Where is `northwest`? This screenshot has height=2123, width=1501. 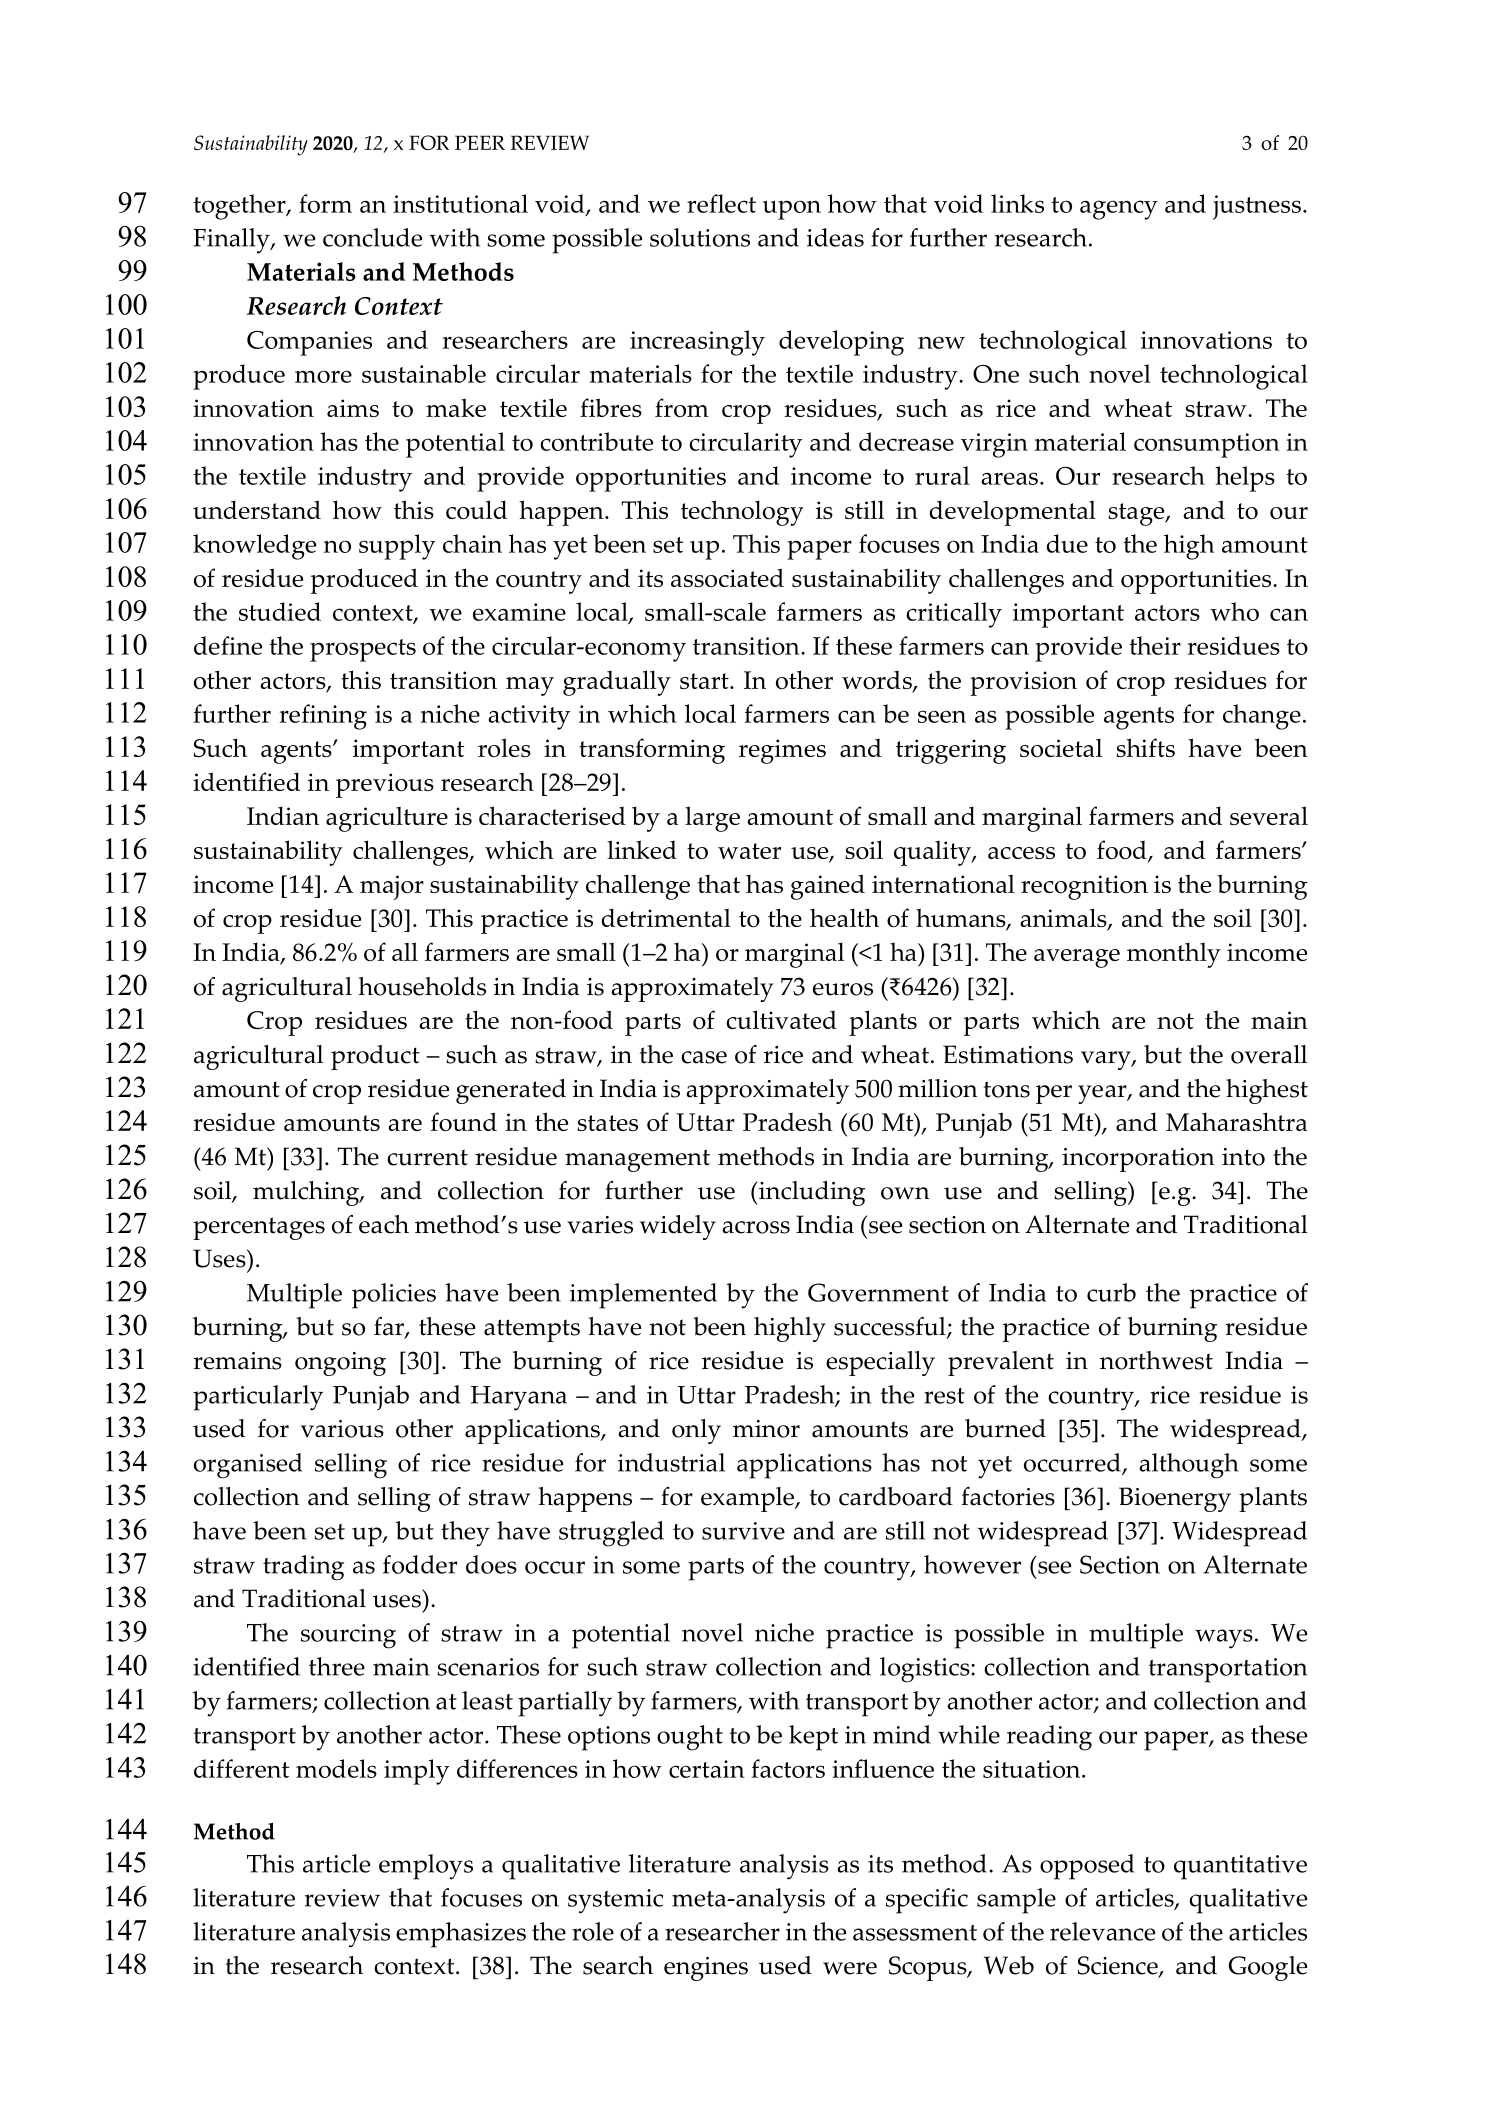 northwest is located at coordinates (1156, 1360).
